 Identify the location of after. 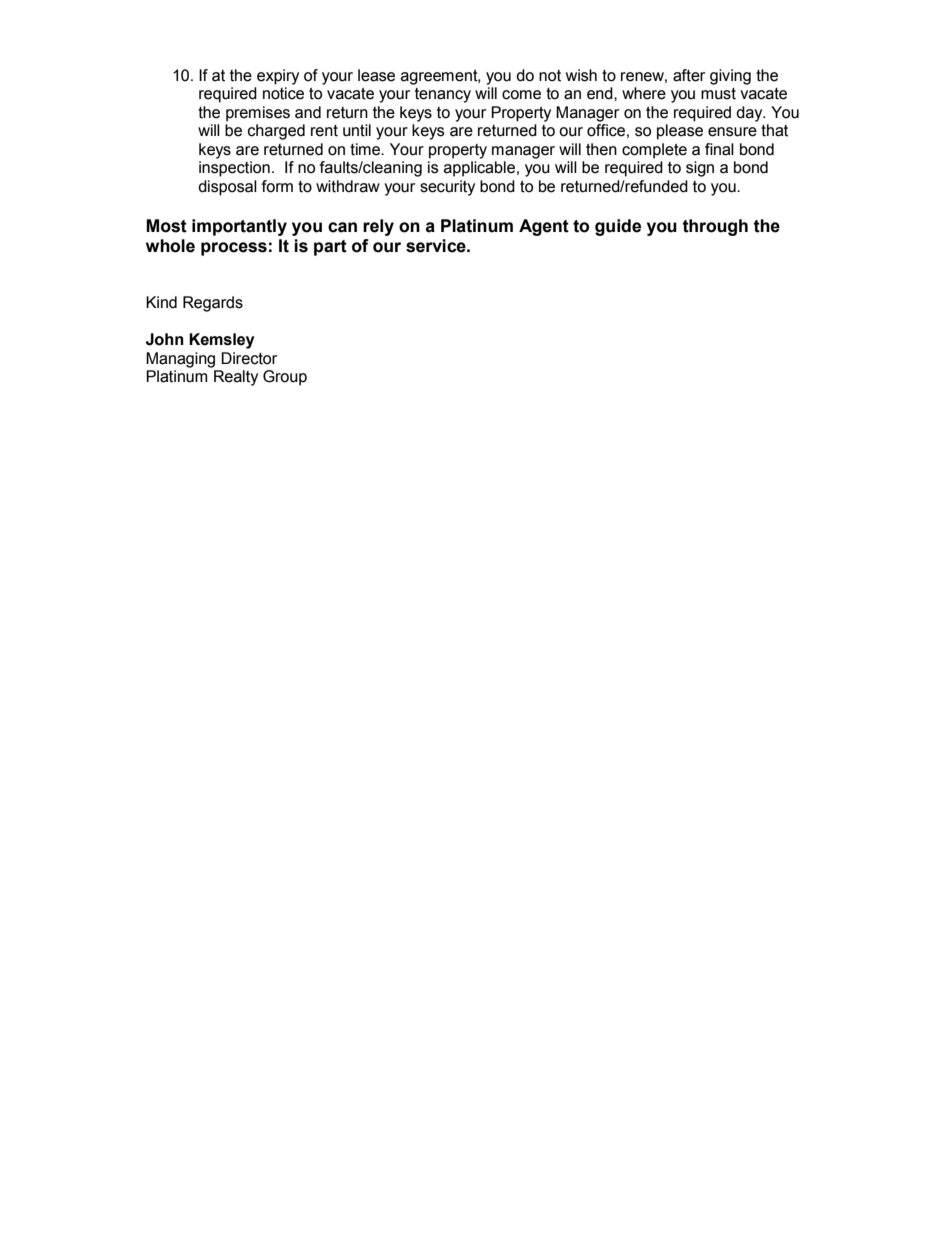
(689, 75).
